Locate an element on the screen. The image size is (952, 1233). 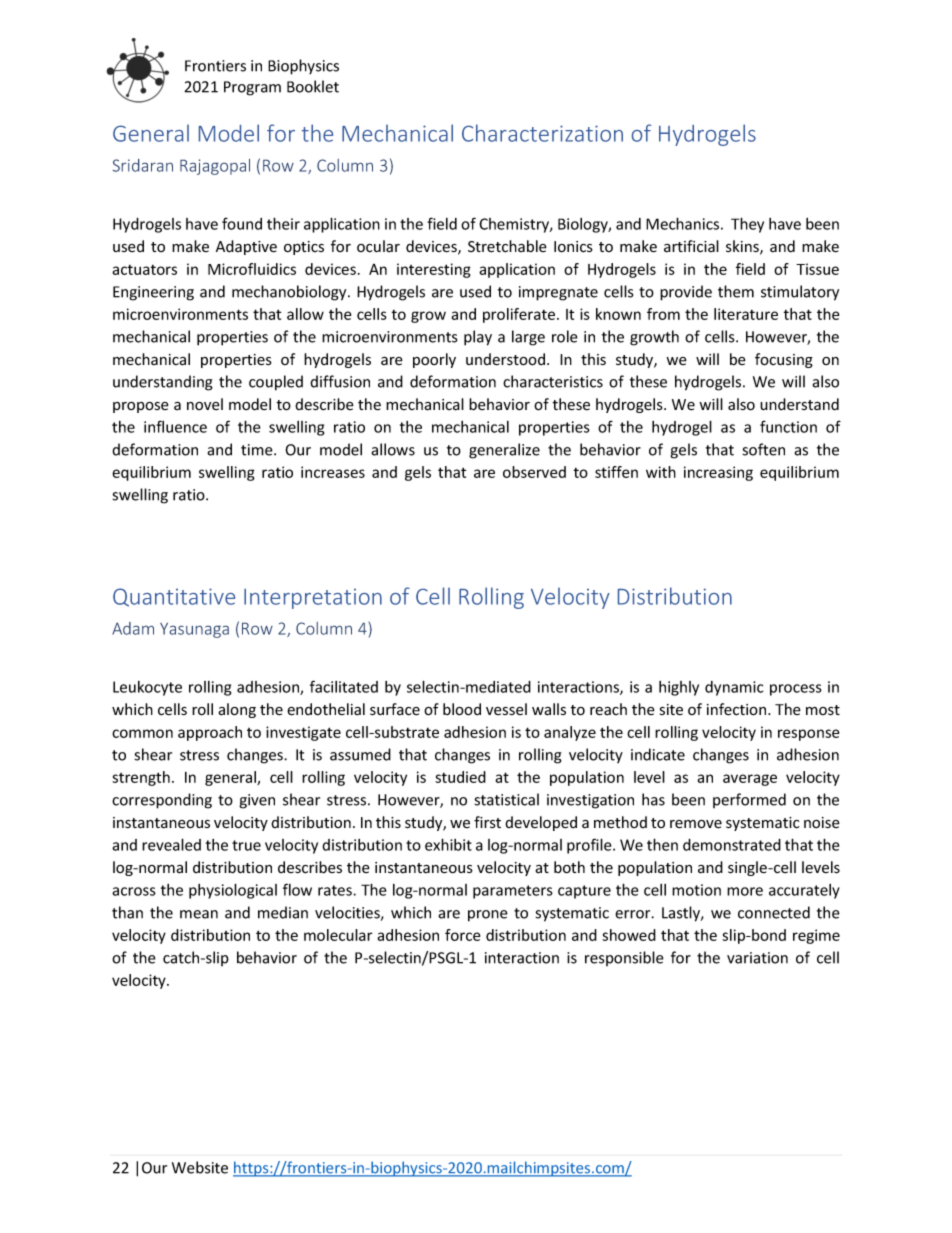
force is located at coordinates (462, 935).
